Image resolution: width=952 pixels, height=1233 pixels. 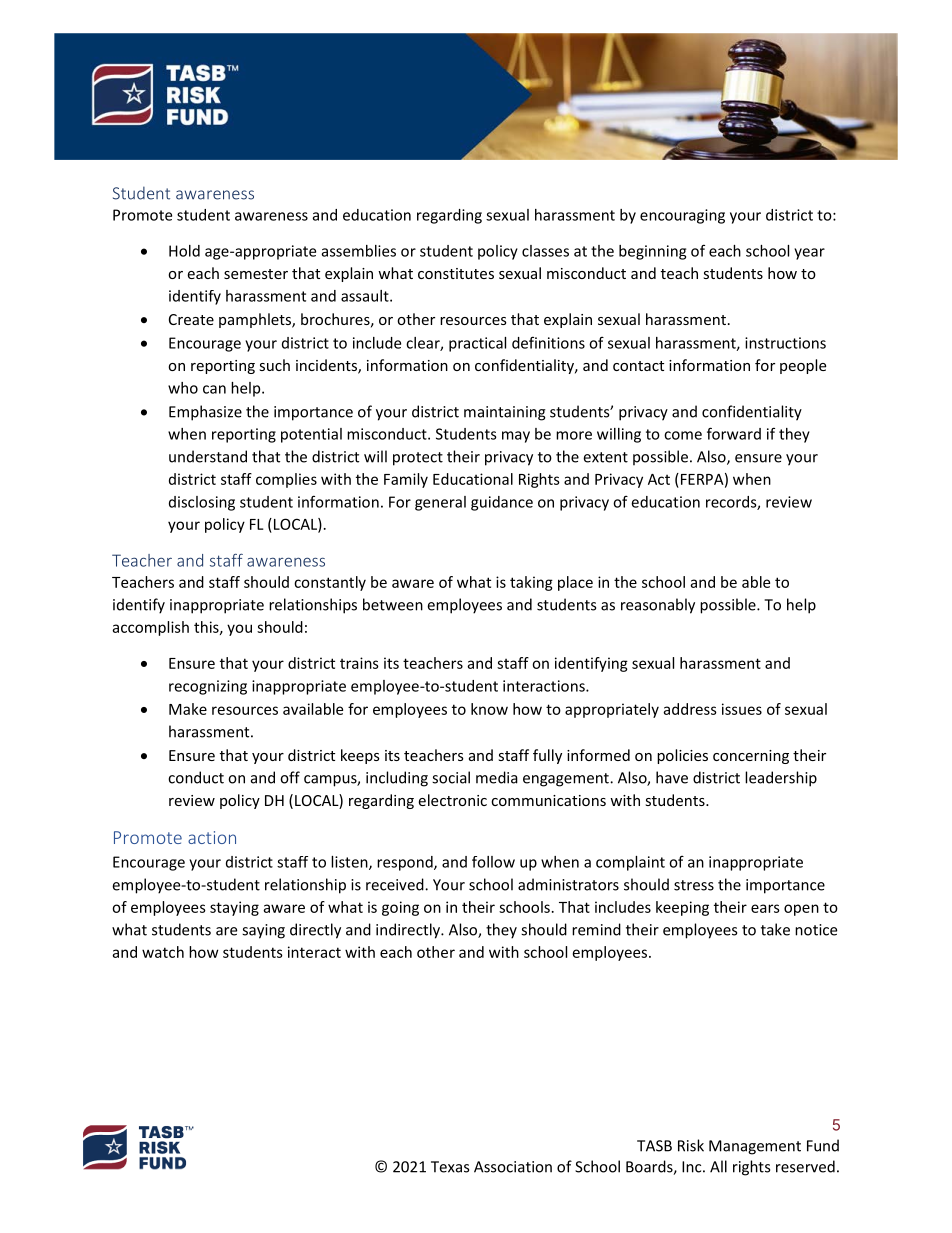 What do you see at coordinates (184, 251) in the screenshot?
I see `Hold` at bounding box center [184, 251].
